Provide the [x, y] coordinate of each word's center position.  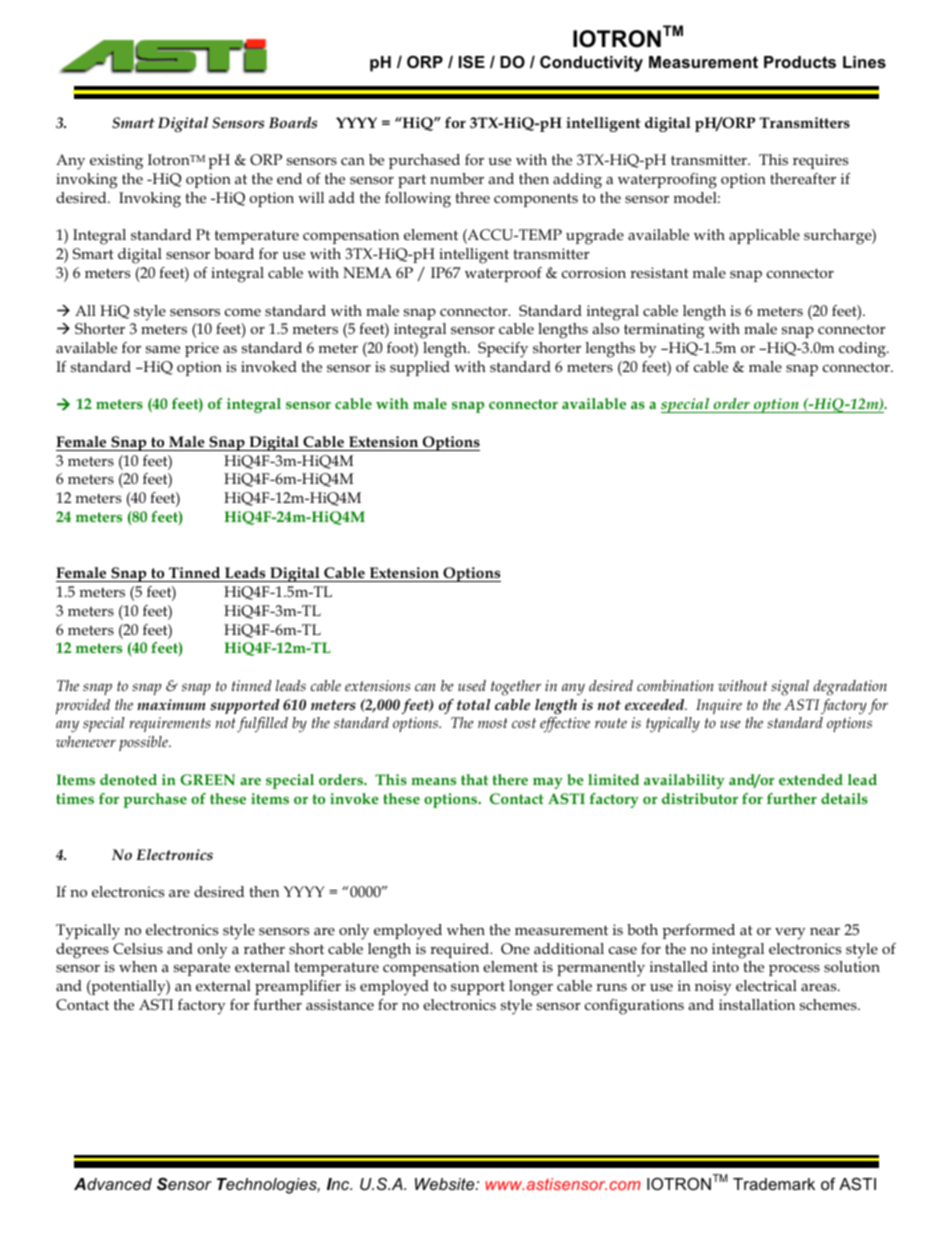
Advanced [113, 1184]
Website [446, 1184]
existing [116, 162]
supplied [420, 368]
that [474, 779]
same [163, 349]
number [457, 178]
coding [863, 350]
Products [800, 62]
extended [811, 779]
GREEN [207, 779]
